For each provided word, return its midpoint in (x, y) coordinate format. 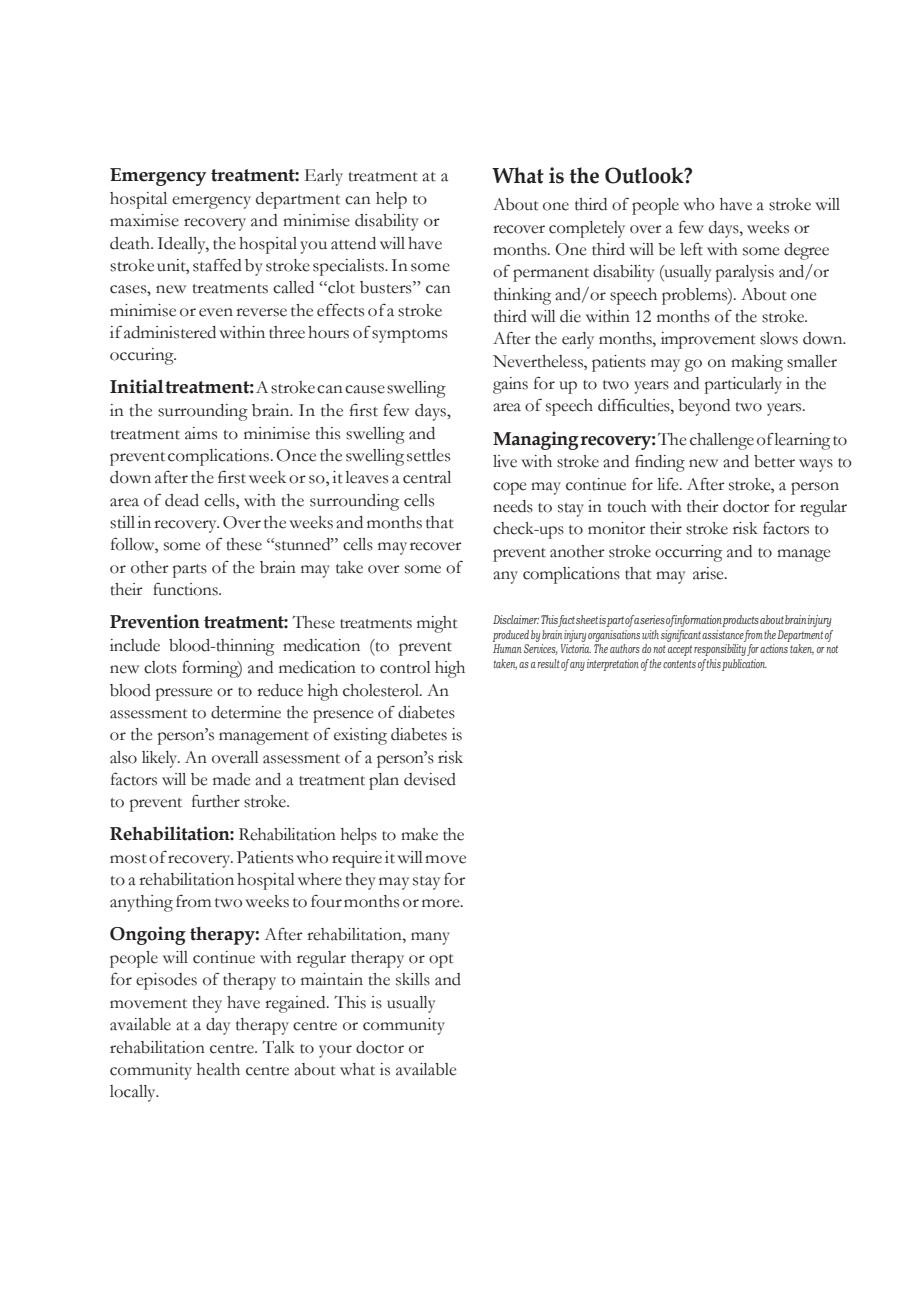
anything (141, 903)
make (419, 834)
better (774, 461)
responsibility (720, 650)
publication (744, 665)
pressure (184, 694)
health (218, 1069)
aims (201, 433)
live (505, 461)
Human (507, 648)
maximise (144, 220)
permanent (551, 275)
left (691, 249)
